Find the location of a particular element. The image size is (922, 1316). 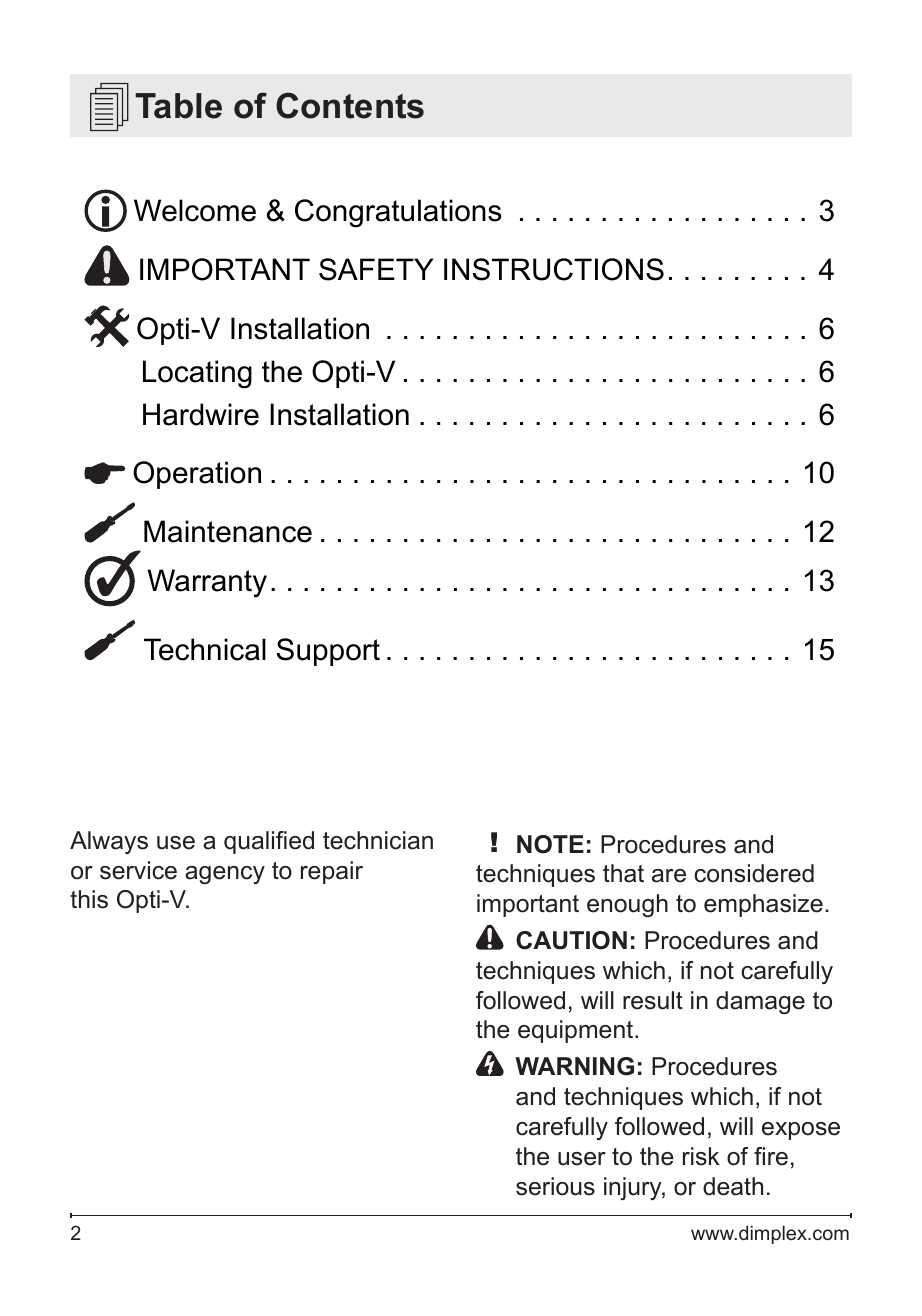

Contents is located at coordinates (350, 105).
